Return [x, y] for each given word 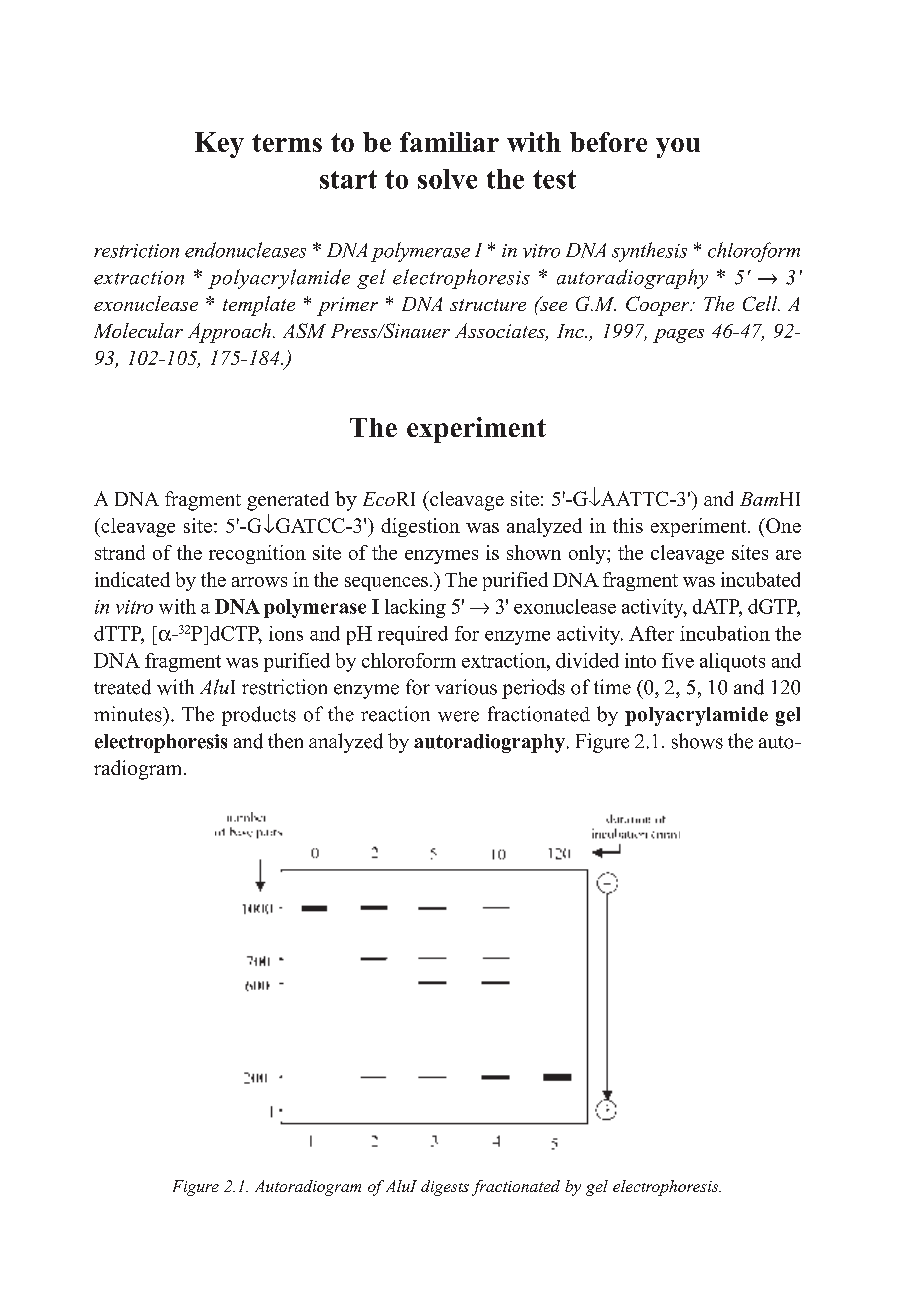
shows [697, 741]
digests [445, 1188]
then [285, 741]
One [782, 525]
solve [447, 179]
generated [288, 501]
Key [219, 145]
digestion [420, 527]
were [458, 716]
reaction [395, 714]
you [678, 148]
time [612, 687]
